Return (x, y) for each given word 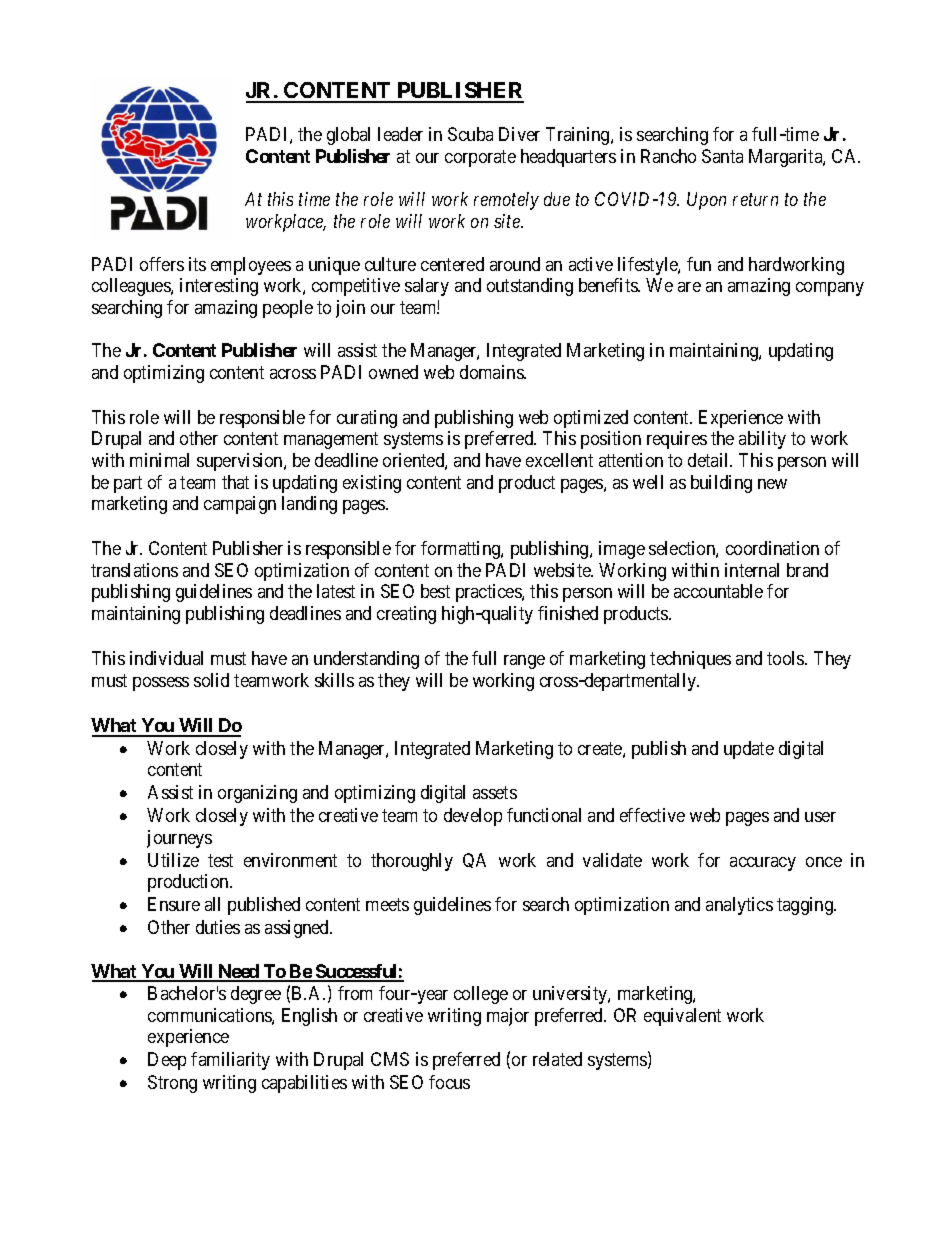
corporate (480, 158)
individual (166, 658)
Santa (722, 156)
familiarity (230, 1061)
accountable (718, 591)
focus (449, 1082)
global (348, 136)
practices (489, 593)
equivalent (682, 1017)
